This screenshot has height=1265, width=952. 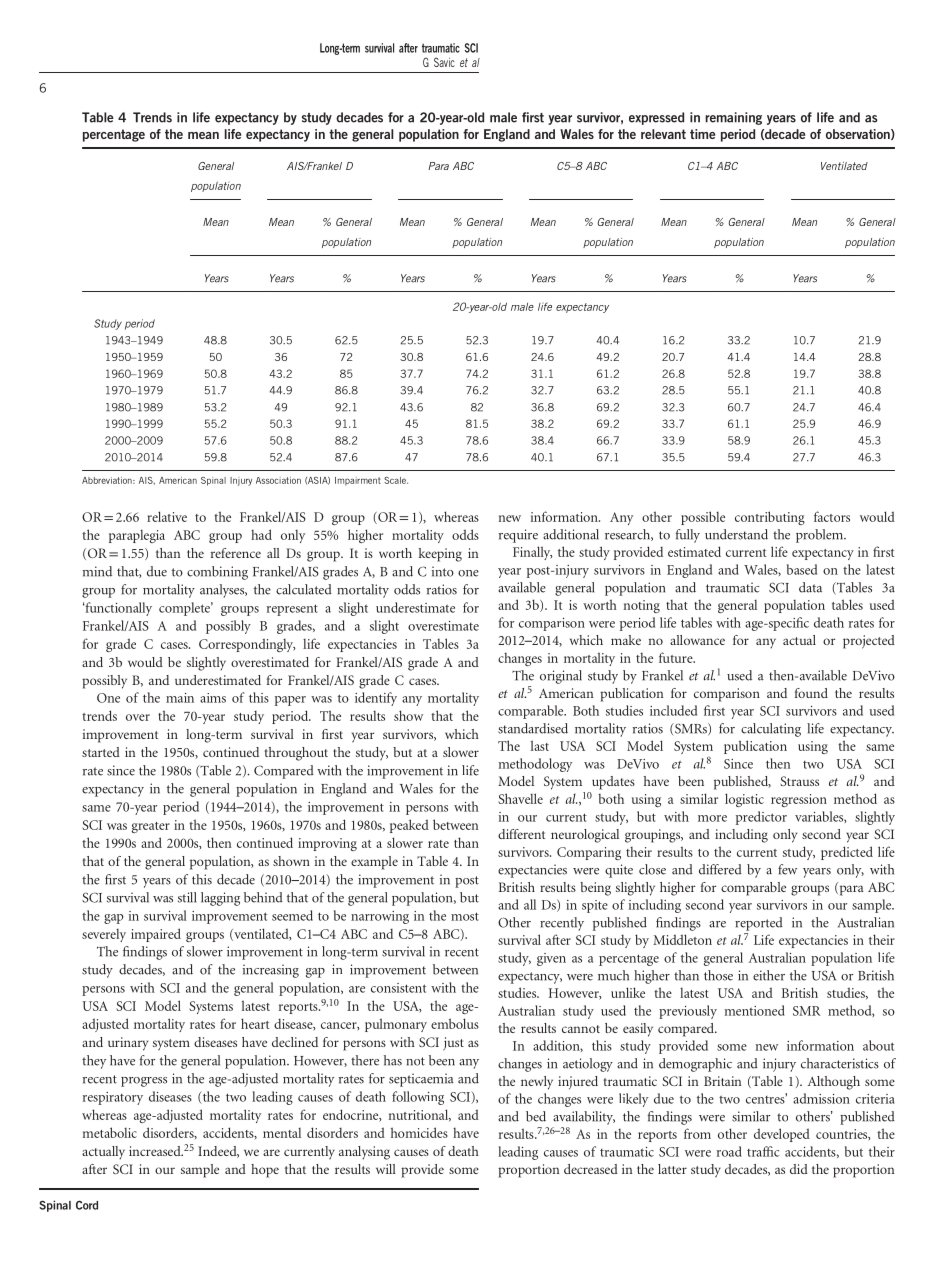 I want to click on expressed, so click(x=656, y=118).
